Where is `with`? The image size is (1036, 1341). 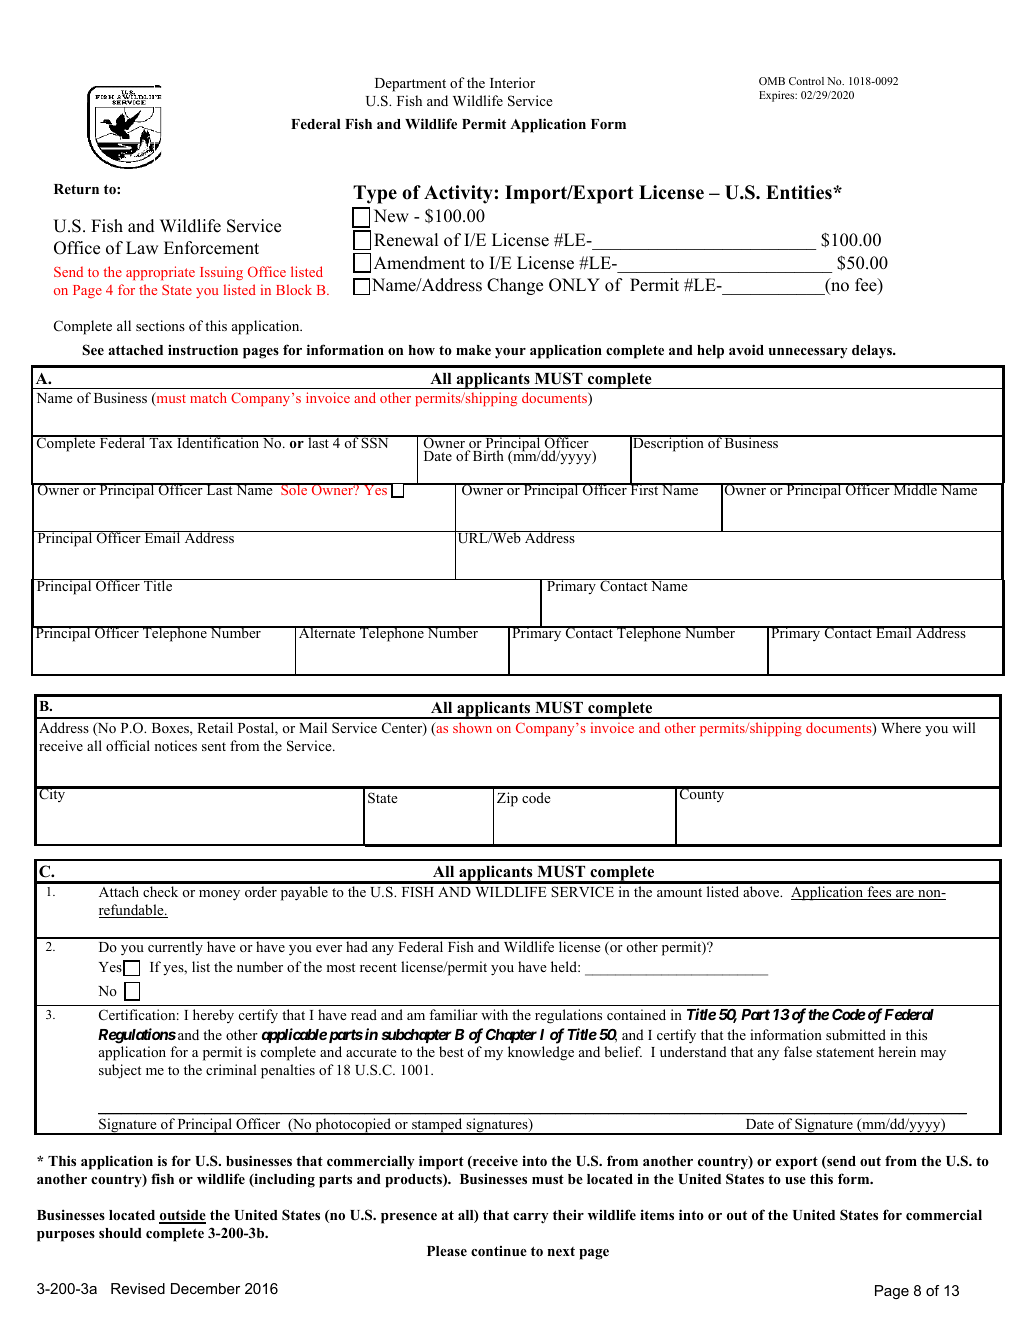
with is located at coordinates (494, 1014).
